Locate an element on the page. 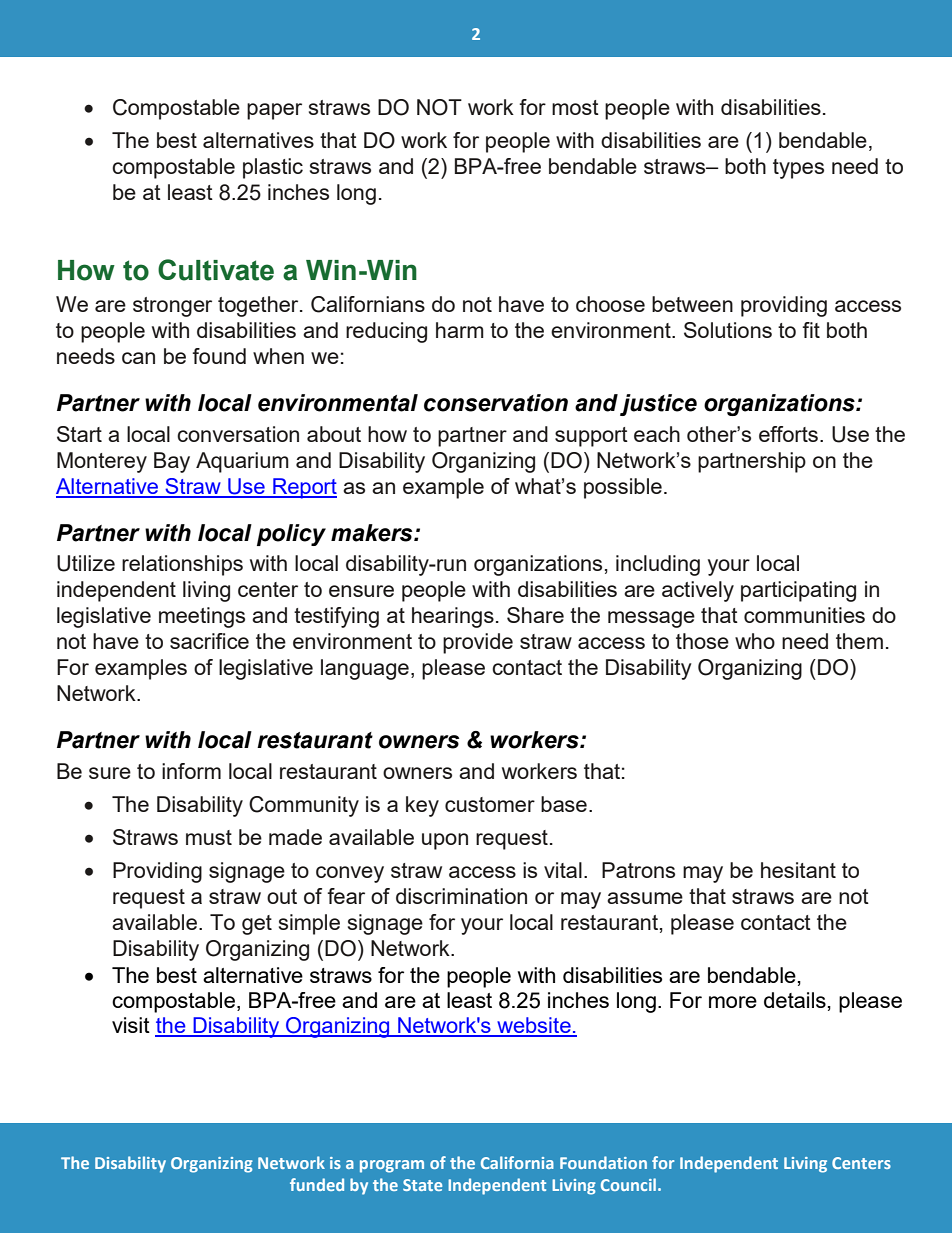 The image size is (952, 1233). provide is located at coordinates (478, 643).
